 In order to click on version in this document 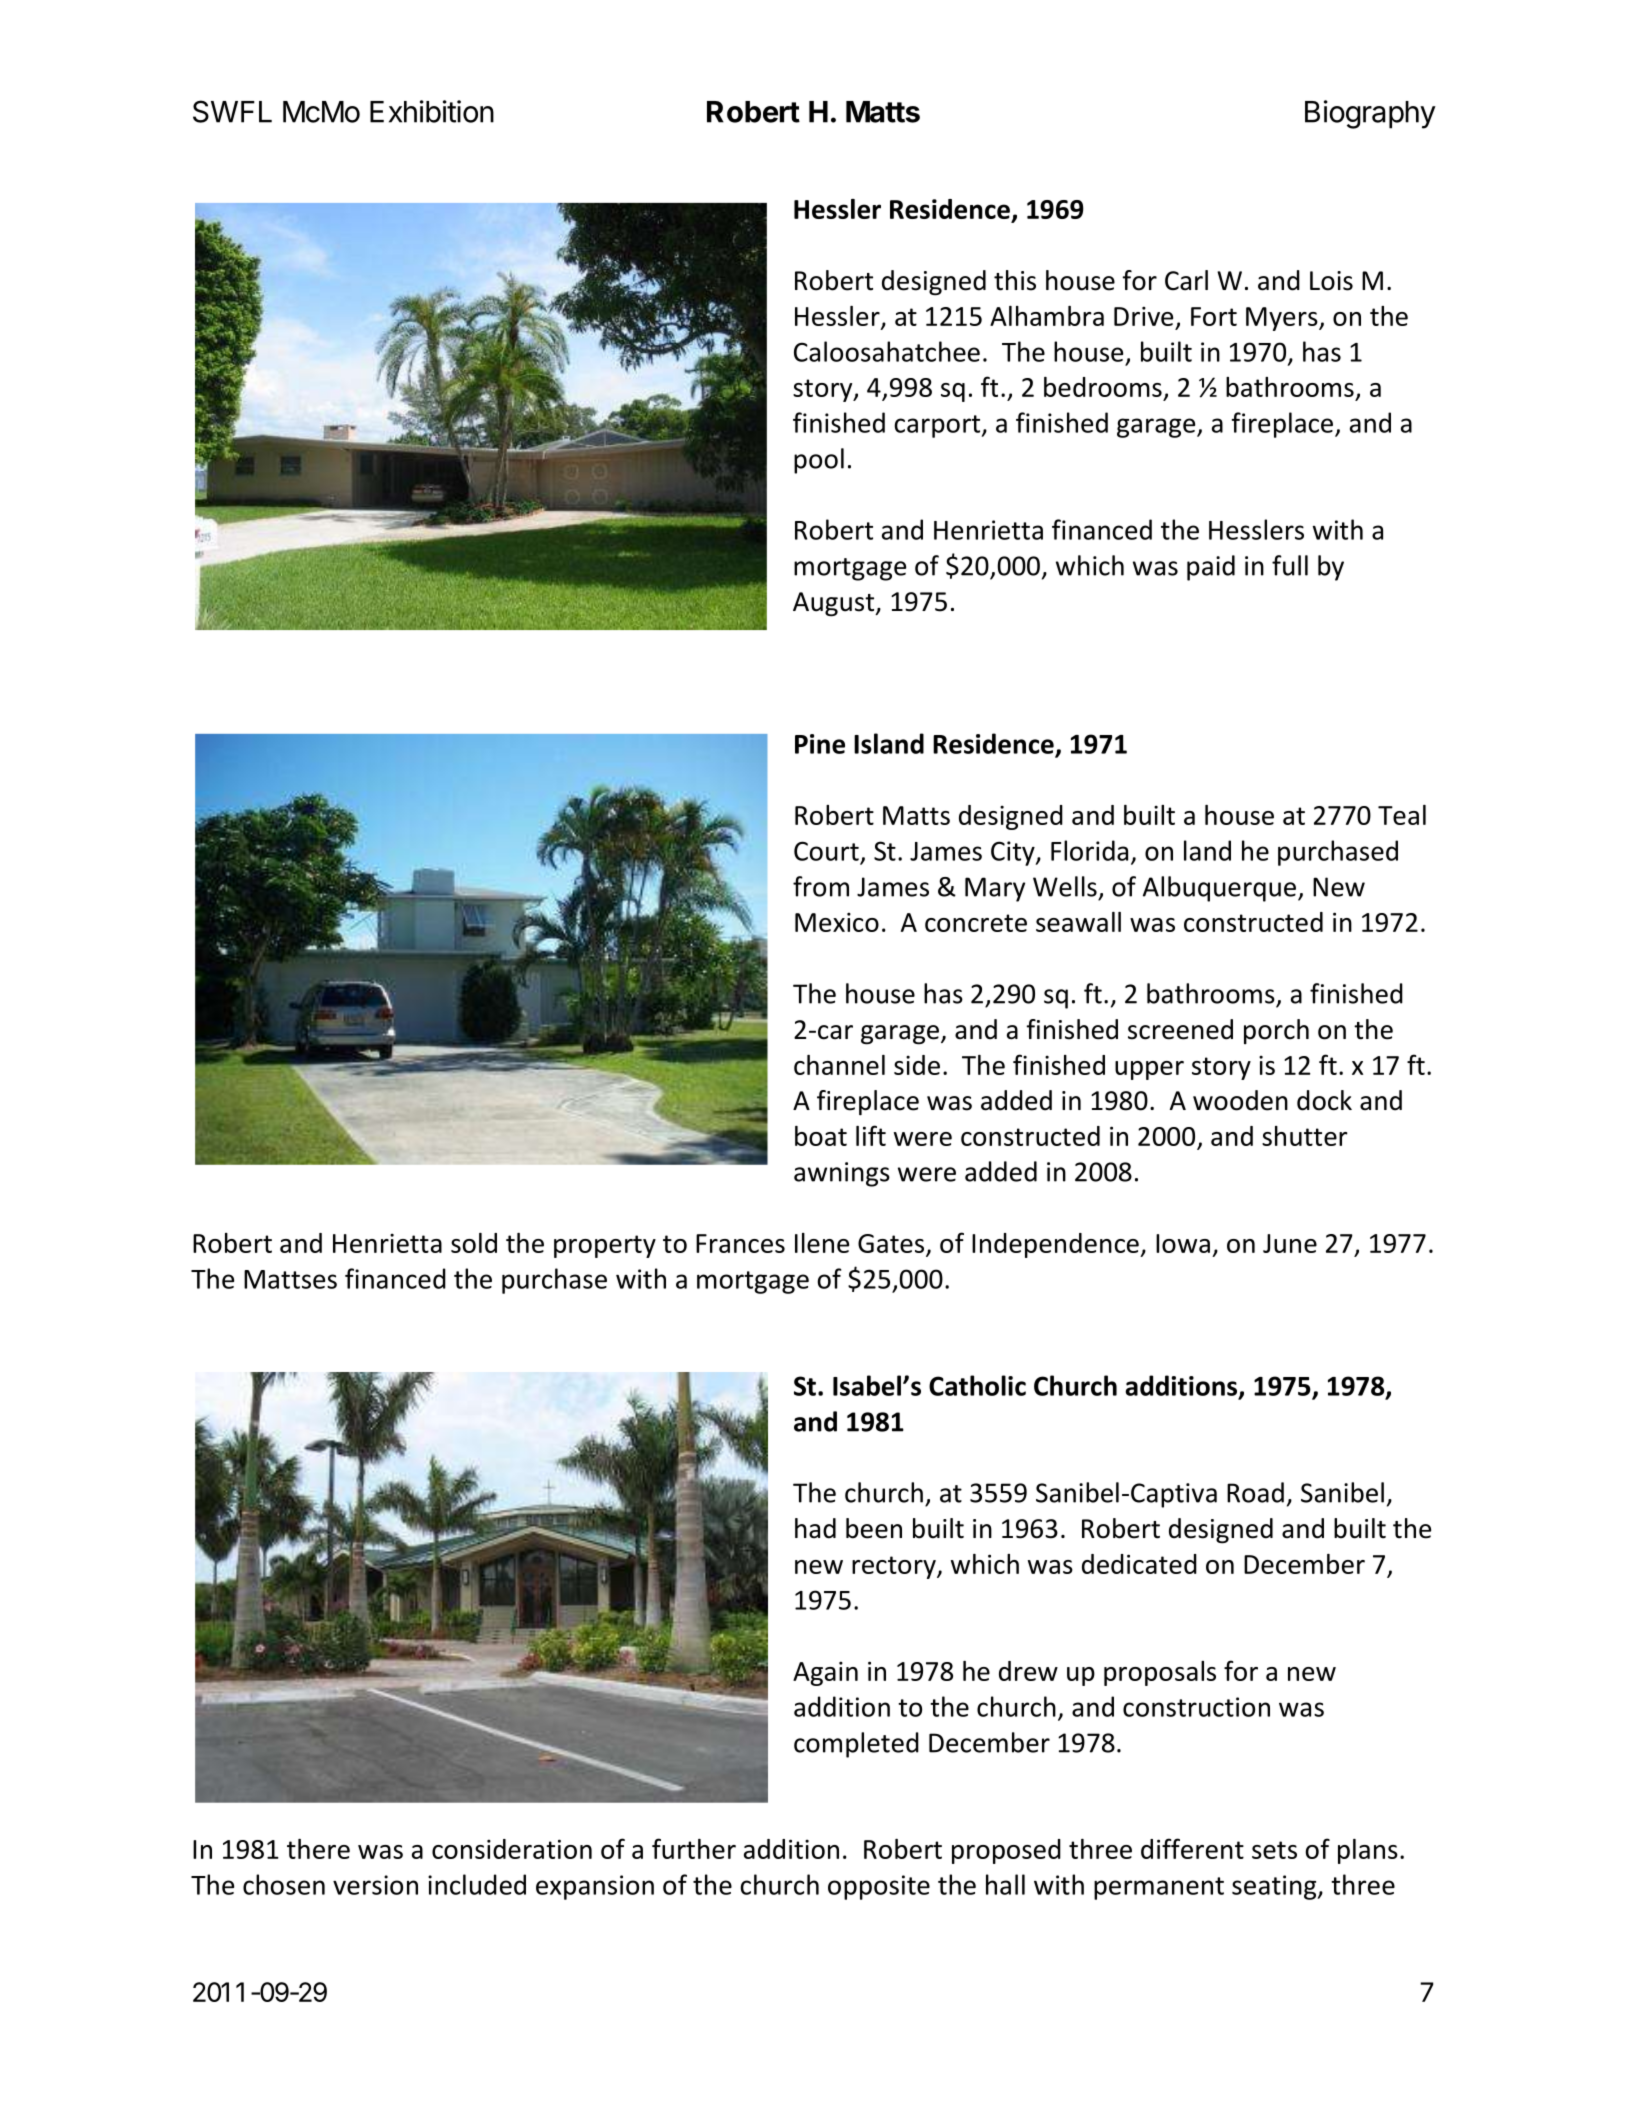, I will do `click(375, 1885)`.
